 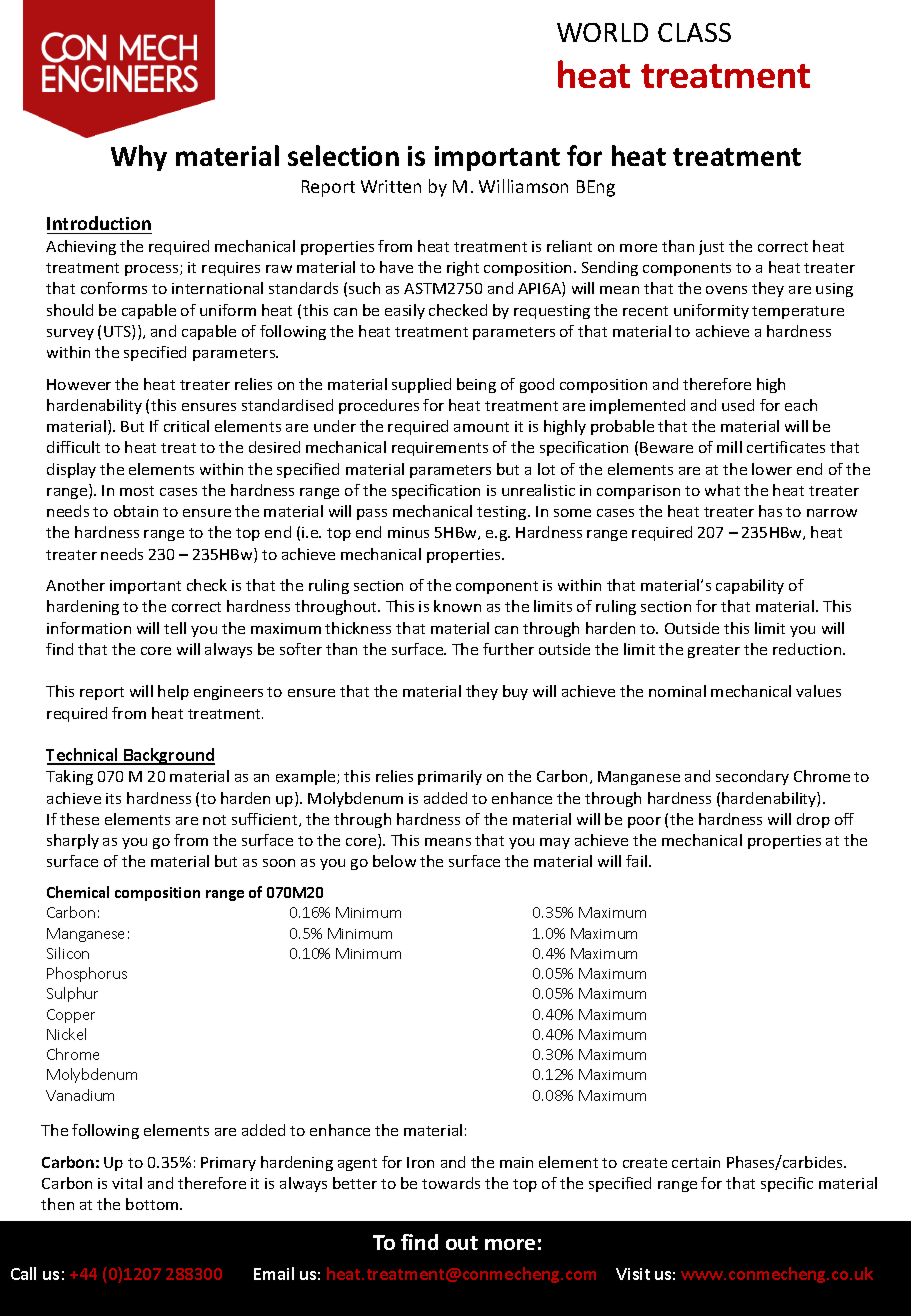 What do you see at coordinates (451, 1183) in the screenshot?
I see `towards` at bounding box center [451, 1183].
